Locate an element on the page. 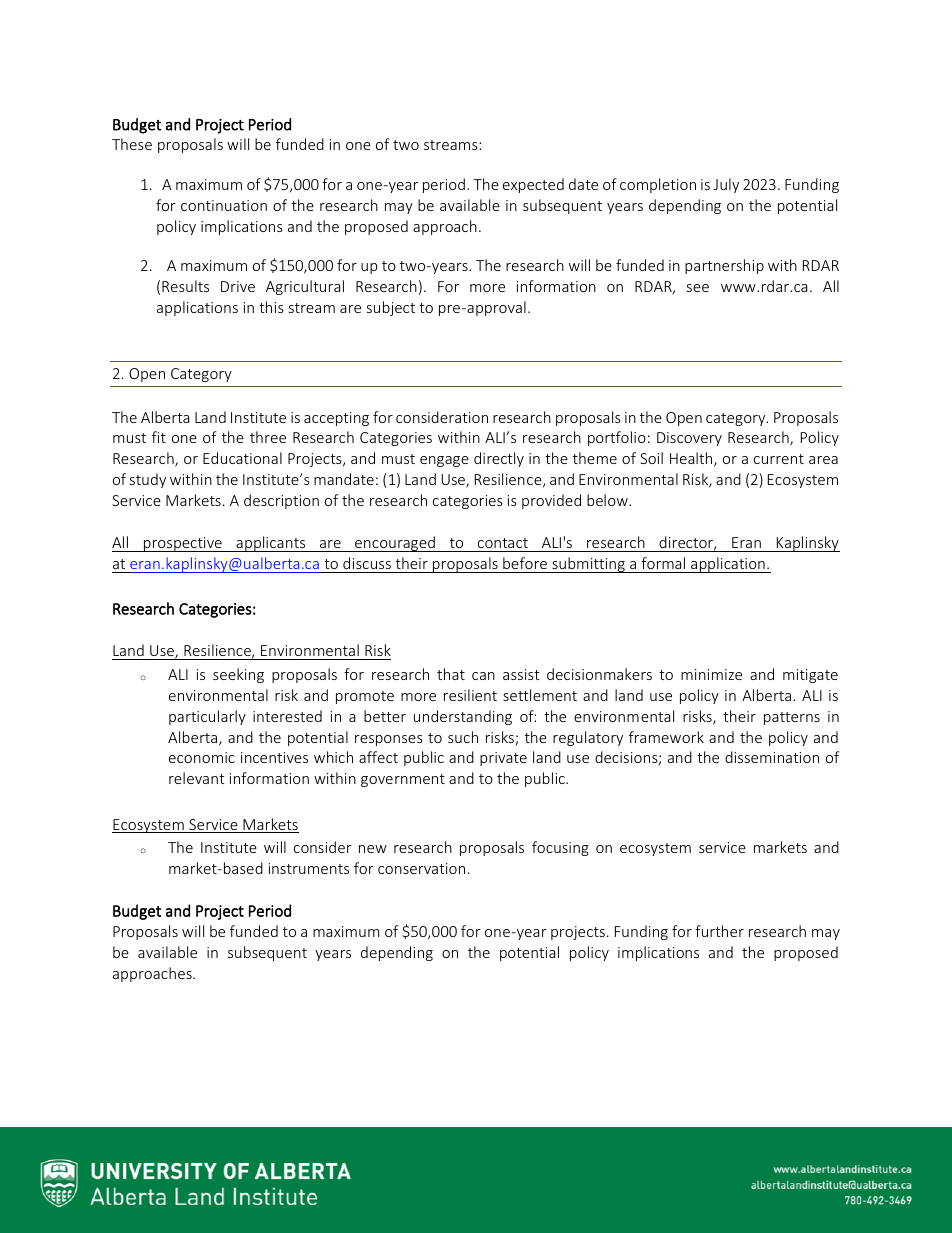 This page has width=952, height=1233. partnership is located at coordinates (724, 266).
